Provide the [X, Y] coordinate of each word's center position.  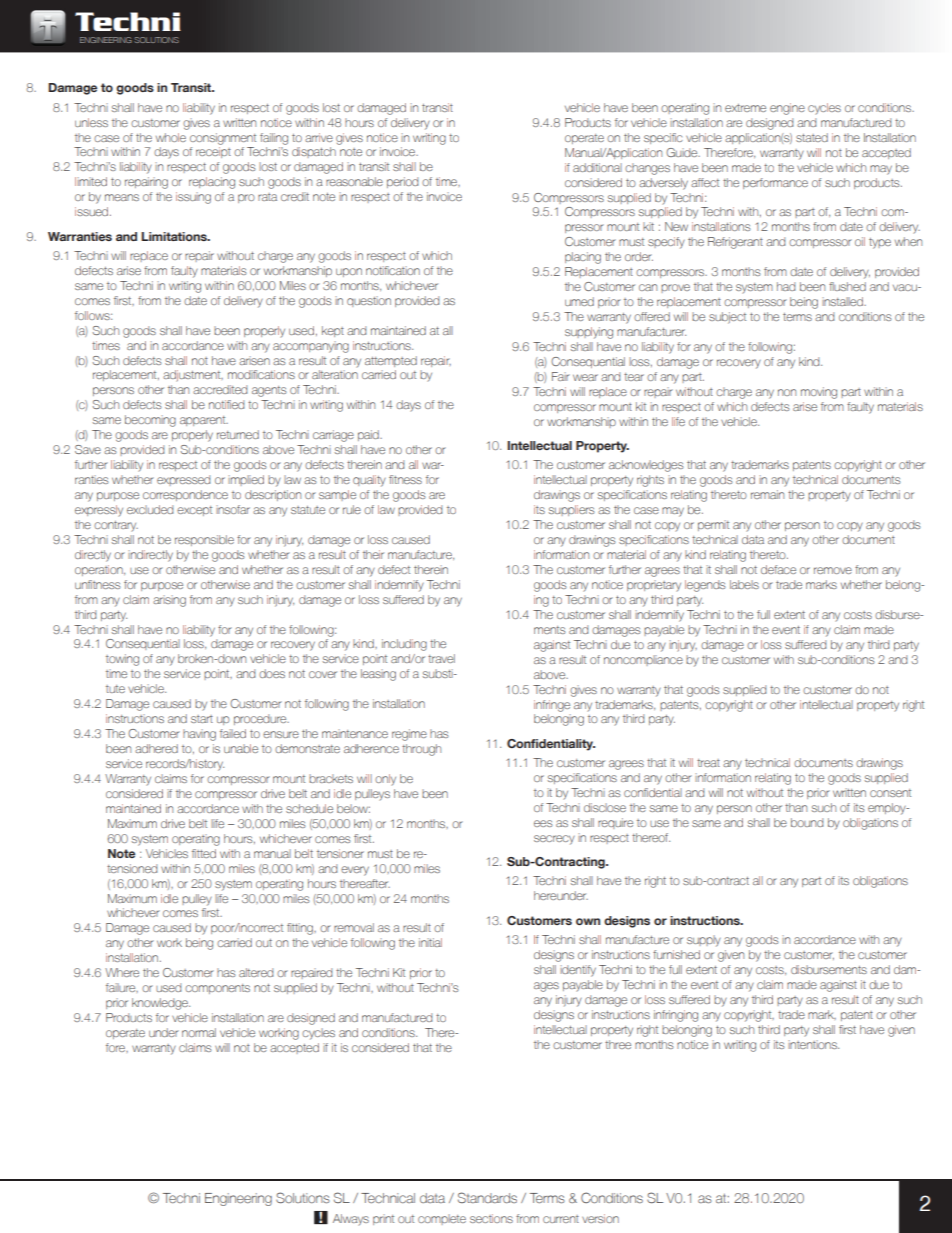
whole [171, 137]
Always [351, 1220]
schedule [309, 808]
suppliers [572, 510]
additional [597, 167]
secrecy [554, 840]
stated [812, 137]
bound [807, 822]
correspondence [185, 495]
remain [767, 494]
